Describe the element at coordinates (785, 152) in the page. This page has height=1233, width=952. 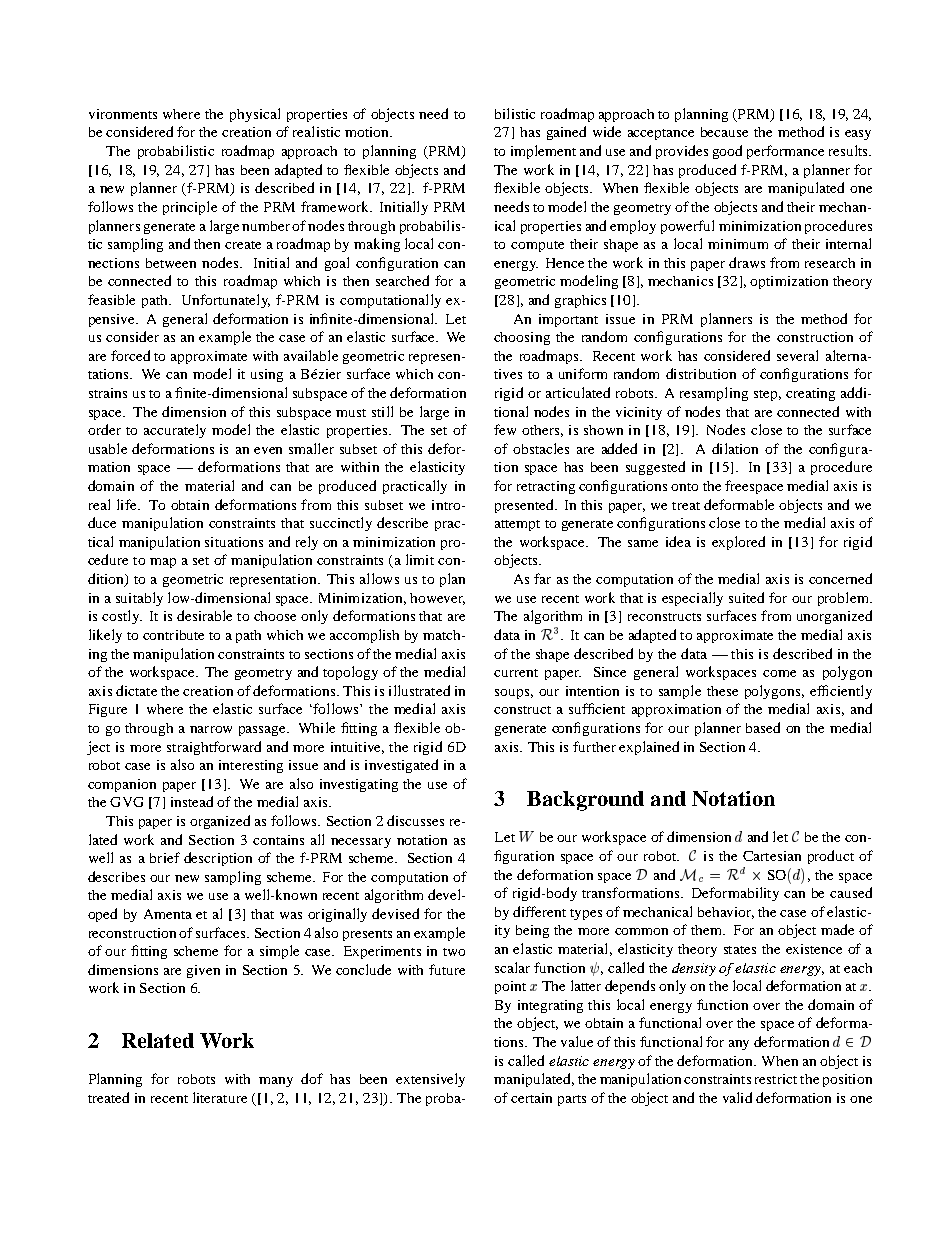
I see `performance` at that location.
